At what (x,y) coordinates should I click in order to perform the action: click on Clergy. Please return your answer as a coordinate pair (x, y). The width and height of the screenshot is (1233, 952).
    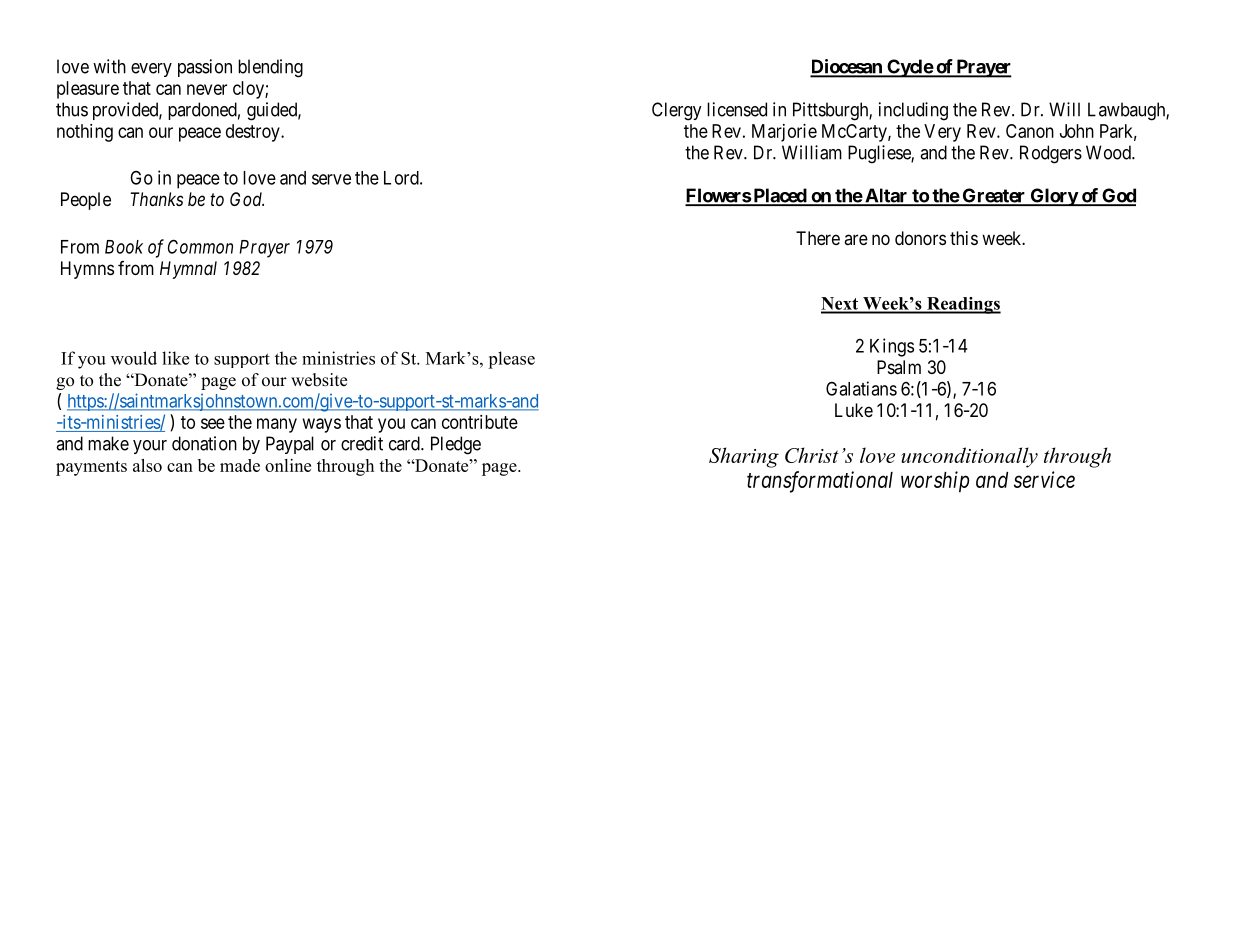
    Looking at the image, I should click on (677, 111).
